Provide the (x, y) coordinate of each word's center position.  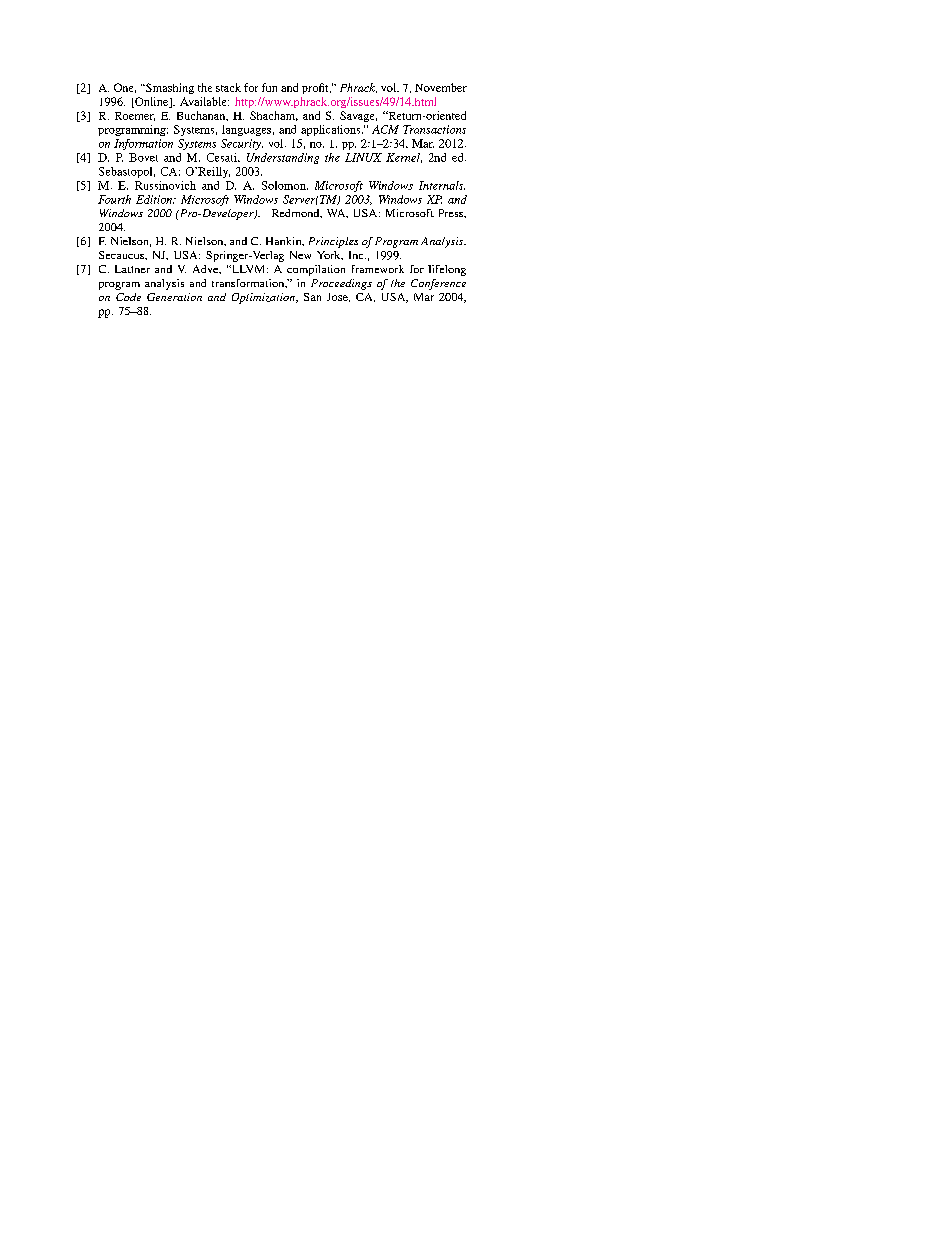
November (441, 87)
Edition (155, 199)
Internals (442, 185)
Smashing (169, 88)
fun (269, 87)
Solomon (285, 185)
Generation (174, 297)
